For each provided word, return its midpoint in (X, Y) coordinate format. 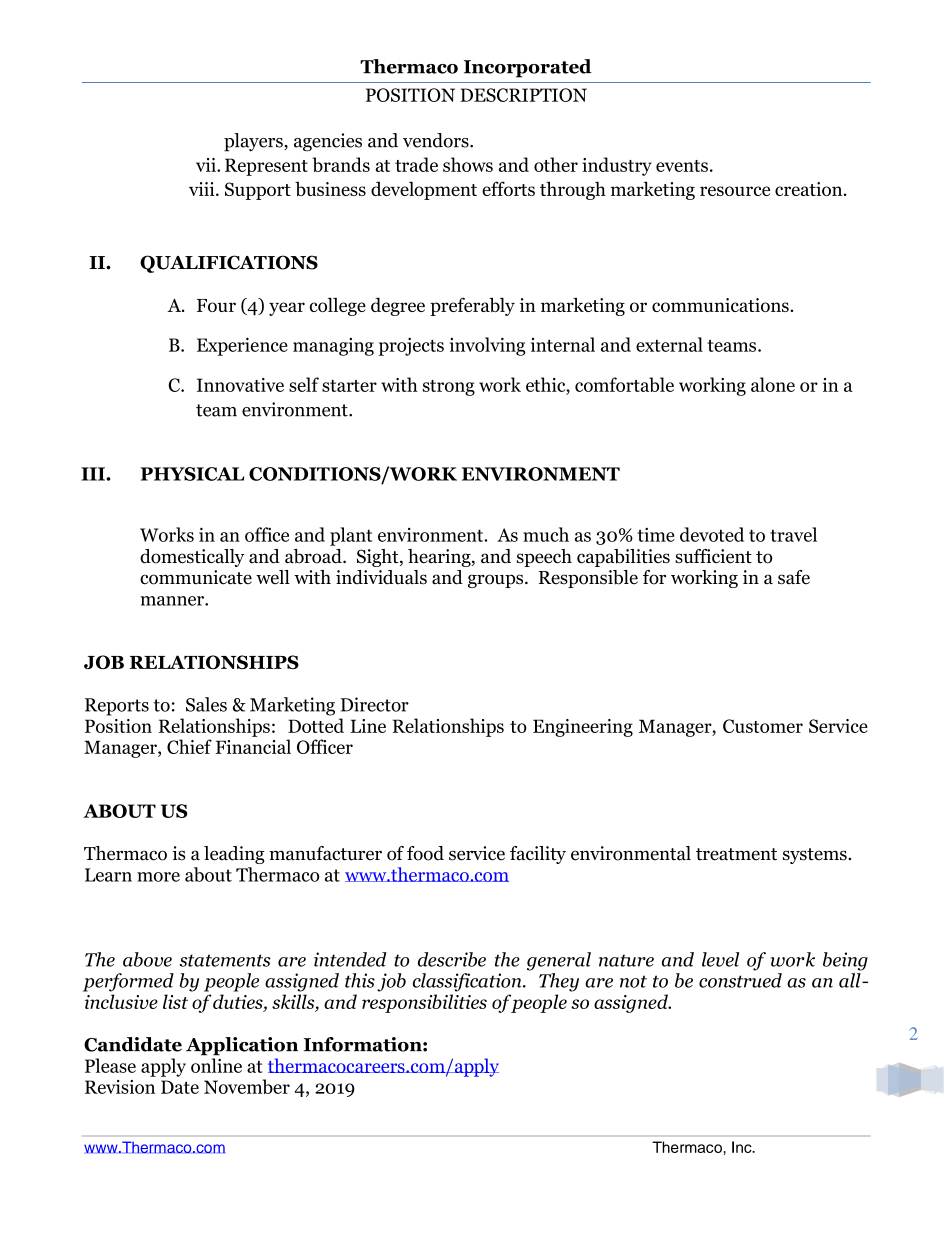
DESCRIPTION (523, 95)
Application (242, 1046)
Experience (242, 346)
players (254, 142)
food (425, 853)
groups (497, 581)
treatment (736, 854)
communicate (196, 577)
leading (234, 855)
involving (487, 346)
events (682, 166)
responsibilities (424, 1003)
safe (794, 577)
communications (721, 305)
